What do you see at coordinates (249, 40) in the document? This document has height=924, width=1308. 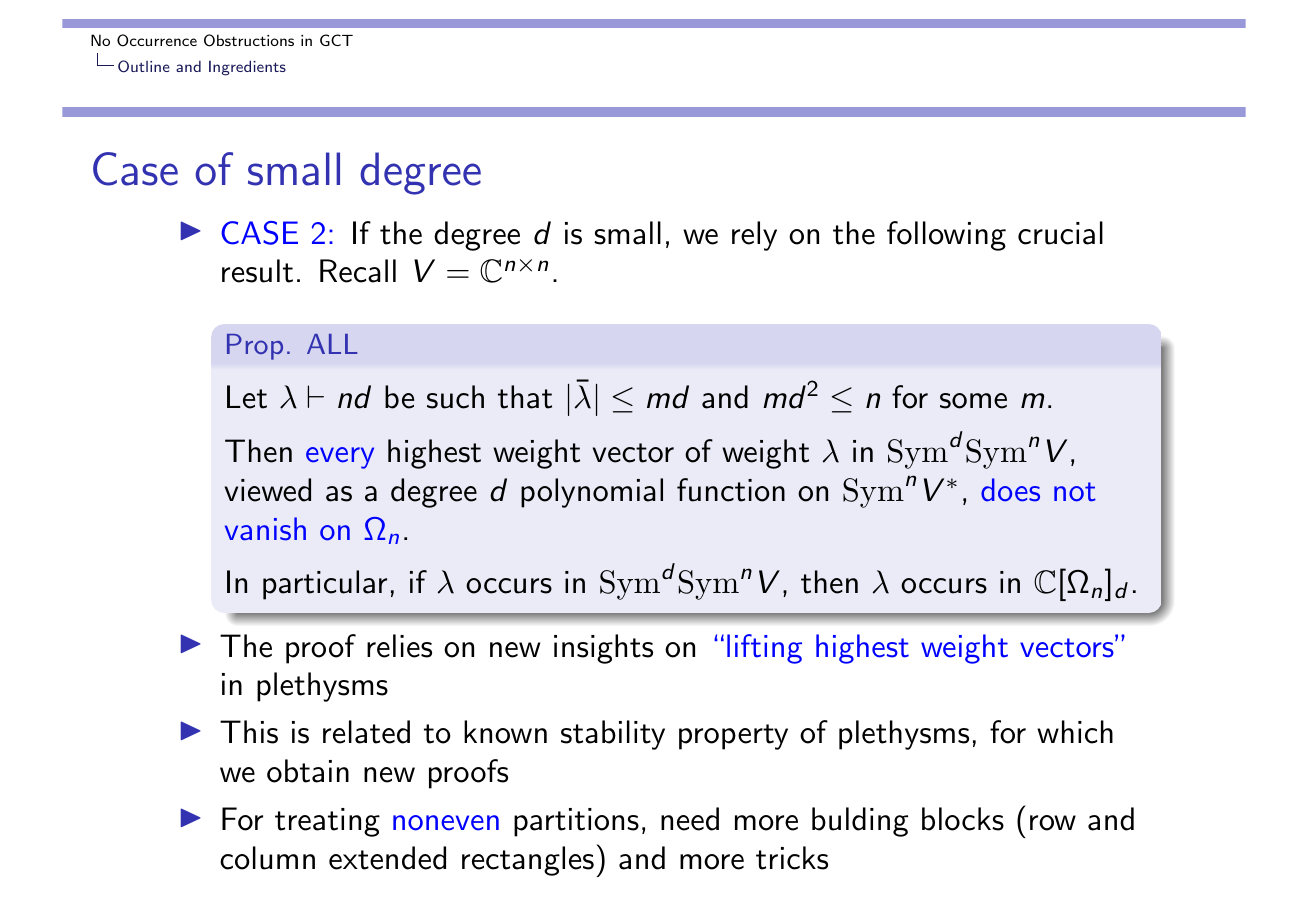 I see `Obstructions` at bounding box center [249, 40].
